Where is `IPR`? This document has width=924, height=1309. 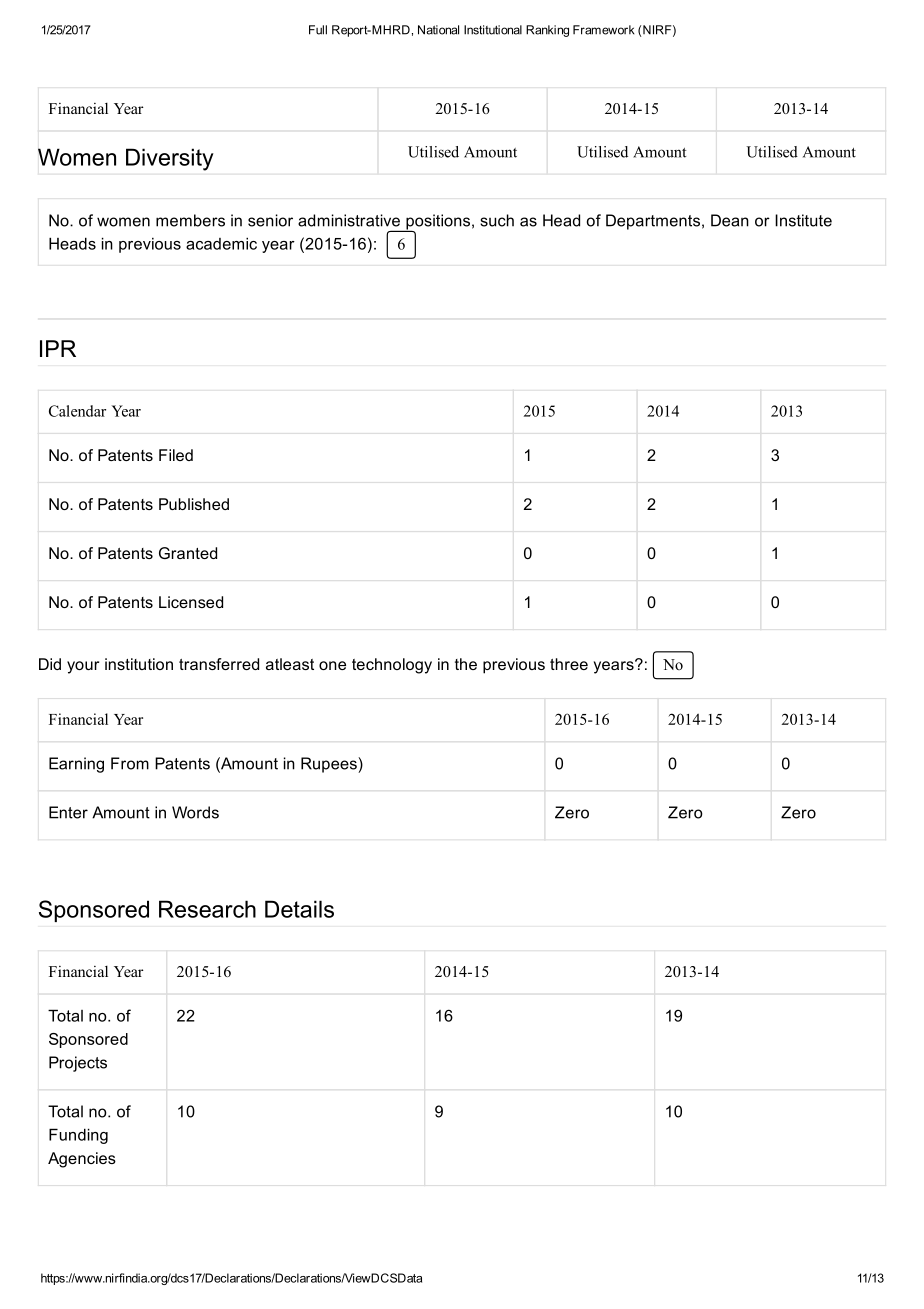 IPR is located at coordinates (58, 348).
